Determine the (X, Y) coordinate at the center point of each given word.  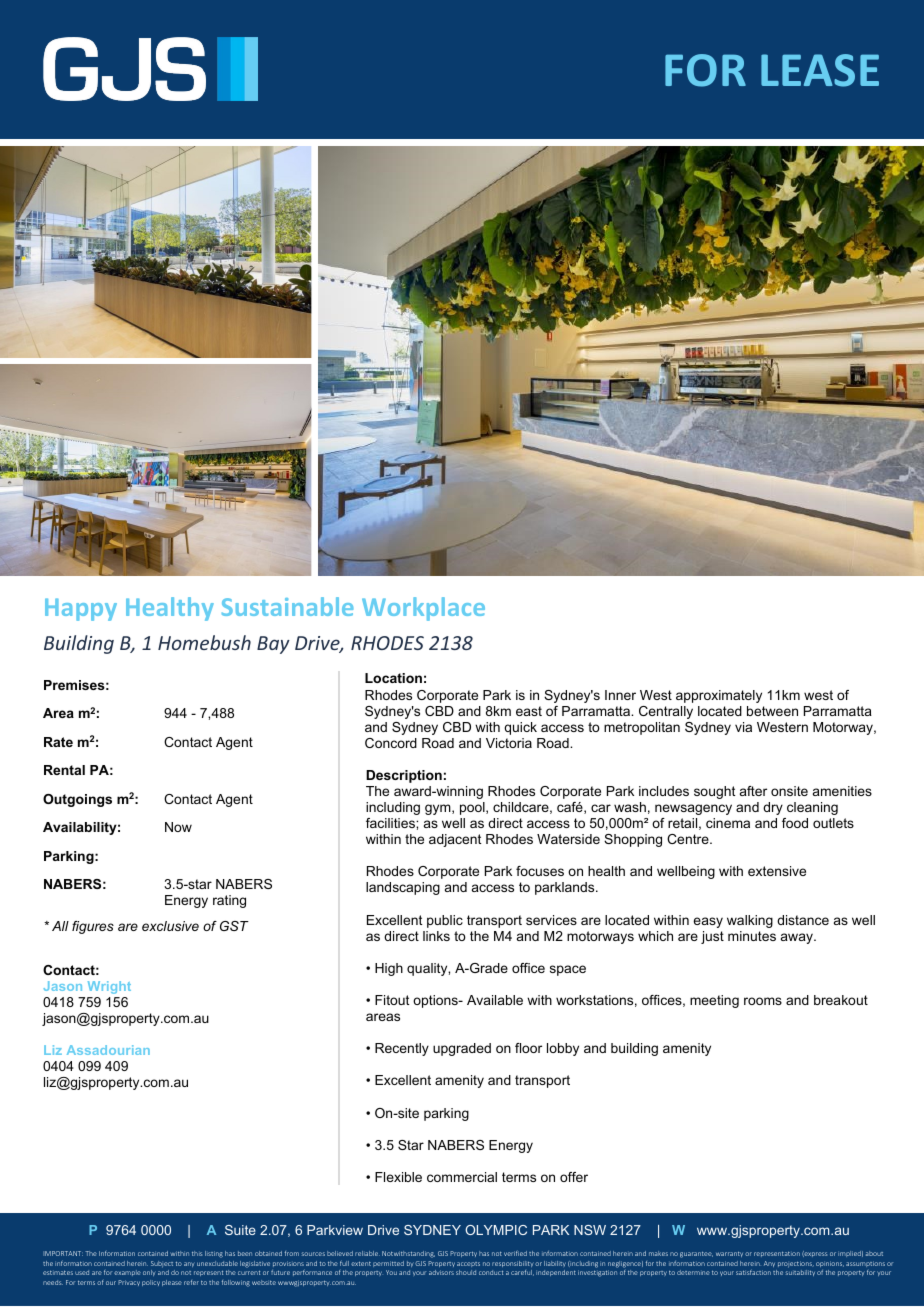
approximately (719, 696)
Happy (81, 609)
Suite (240, 1230)
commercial (462, 1177)
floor (528, 1048)
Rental (64, 770)
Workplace (423, 609)
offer (574, 1177)
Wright (109, 987)
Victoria (509, 743)
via (743, 727)
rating (229, 901)
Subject (162, 1264)
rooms (763, 1001)
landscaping (403, 888)
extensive (777, 871)
